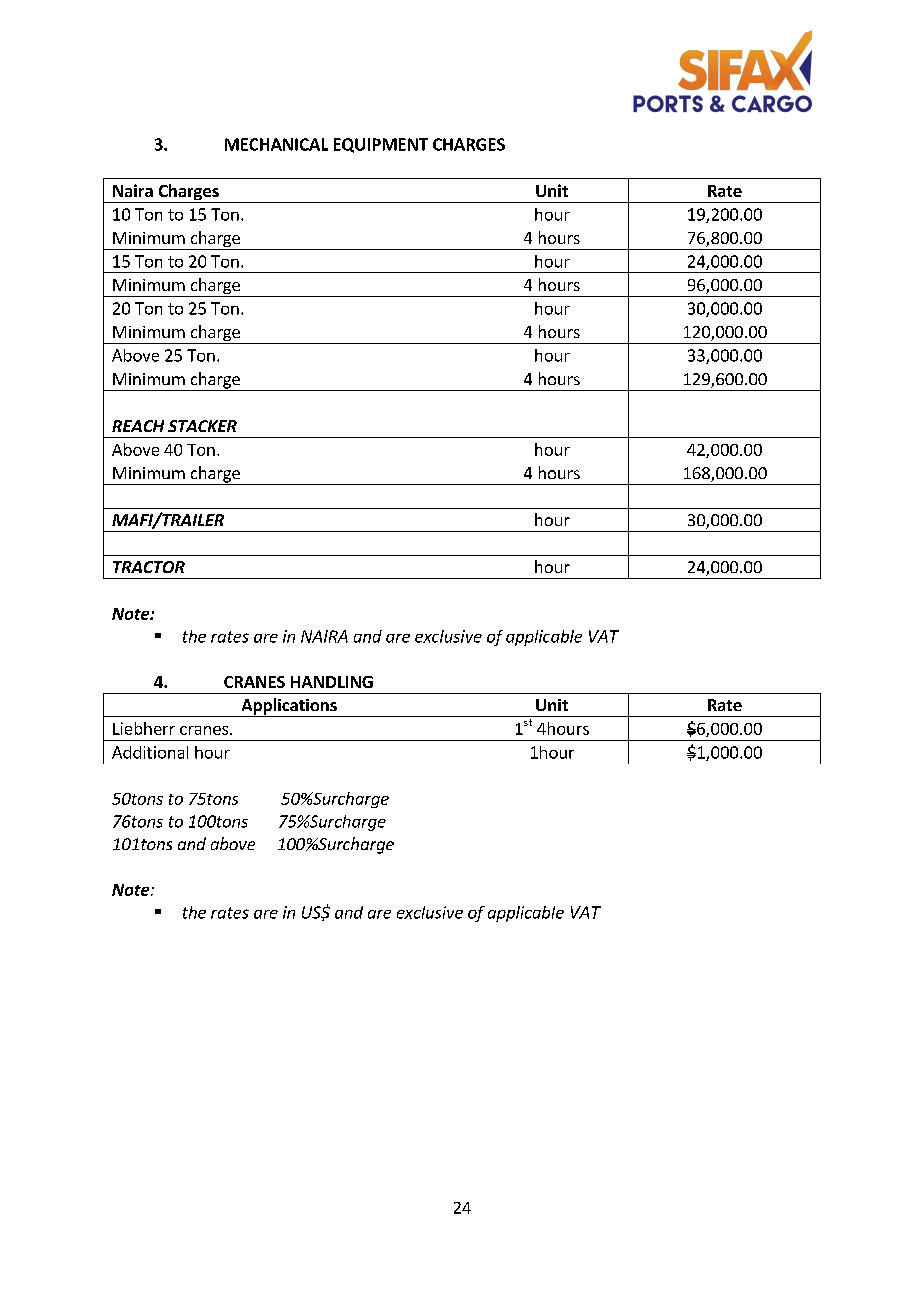  I want to click on EQUIPMENT, so click(381, 145).
